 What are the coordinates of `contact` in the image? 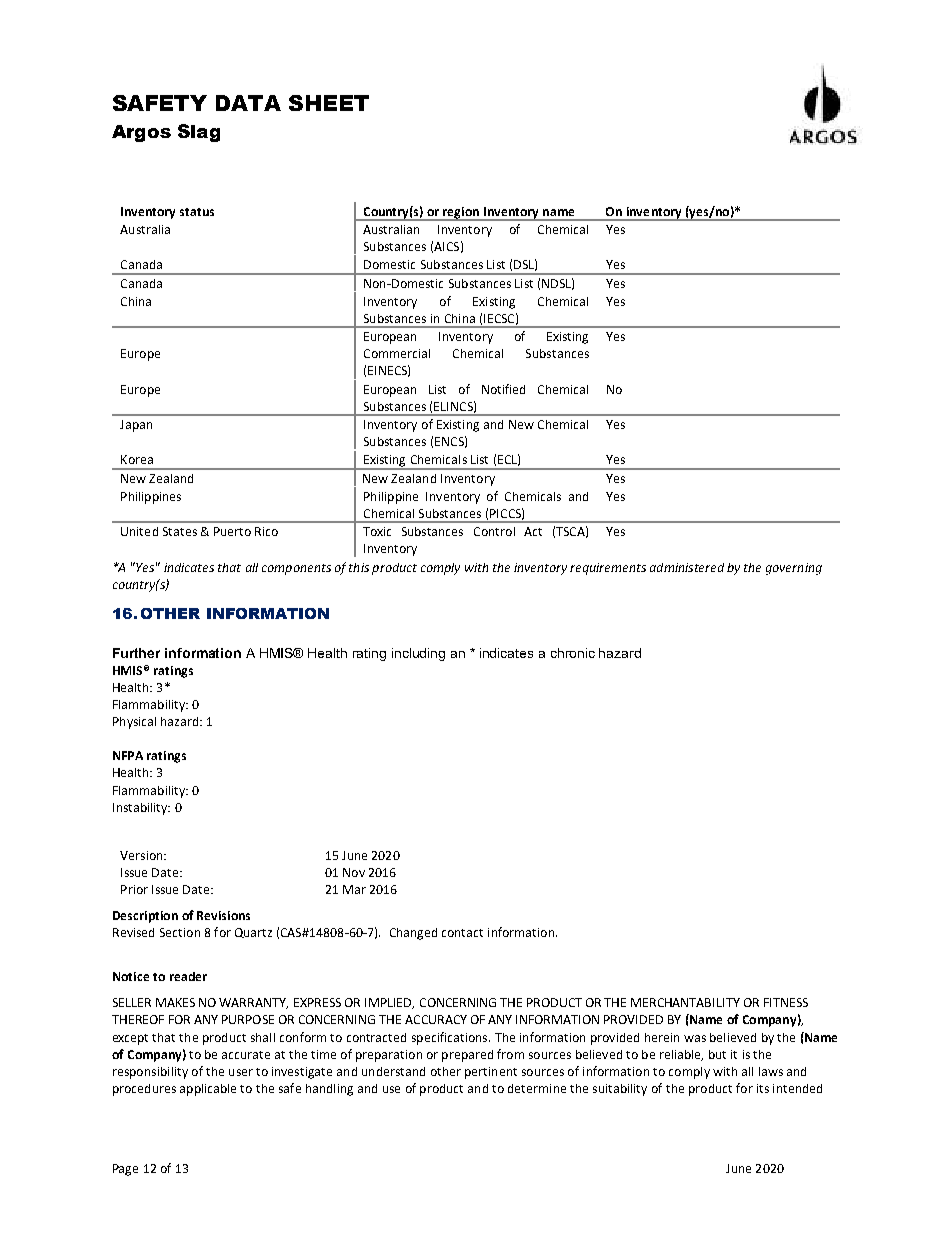 It's located at (462, 933).
